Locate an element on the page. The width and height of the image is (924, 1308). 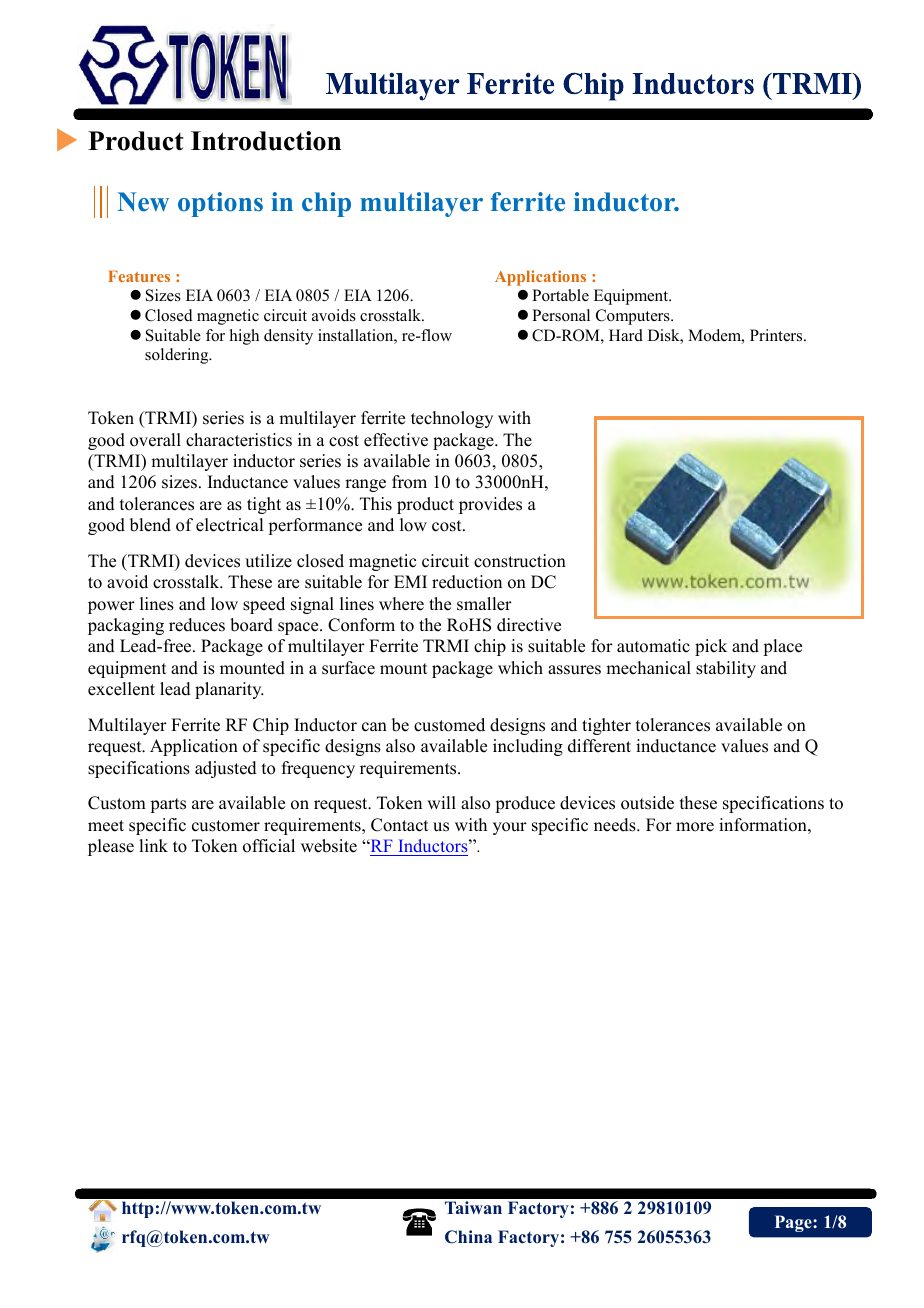
Page is located at coordinates (794, 1223).
